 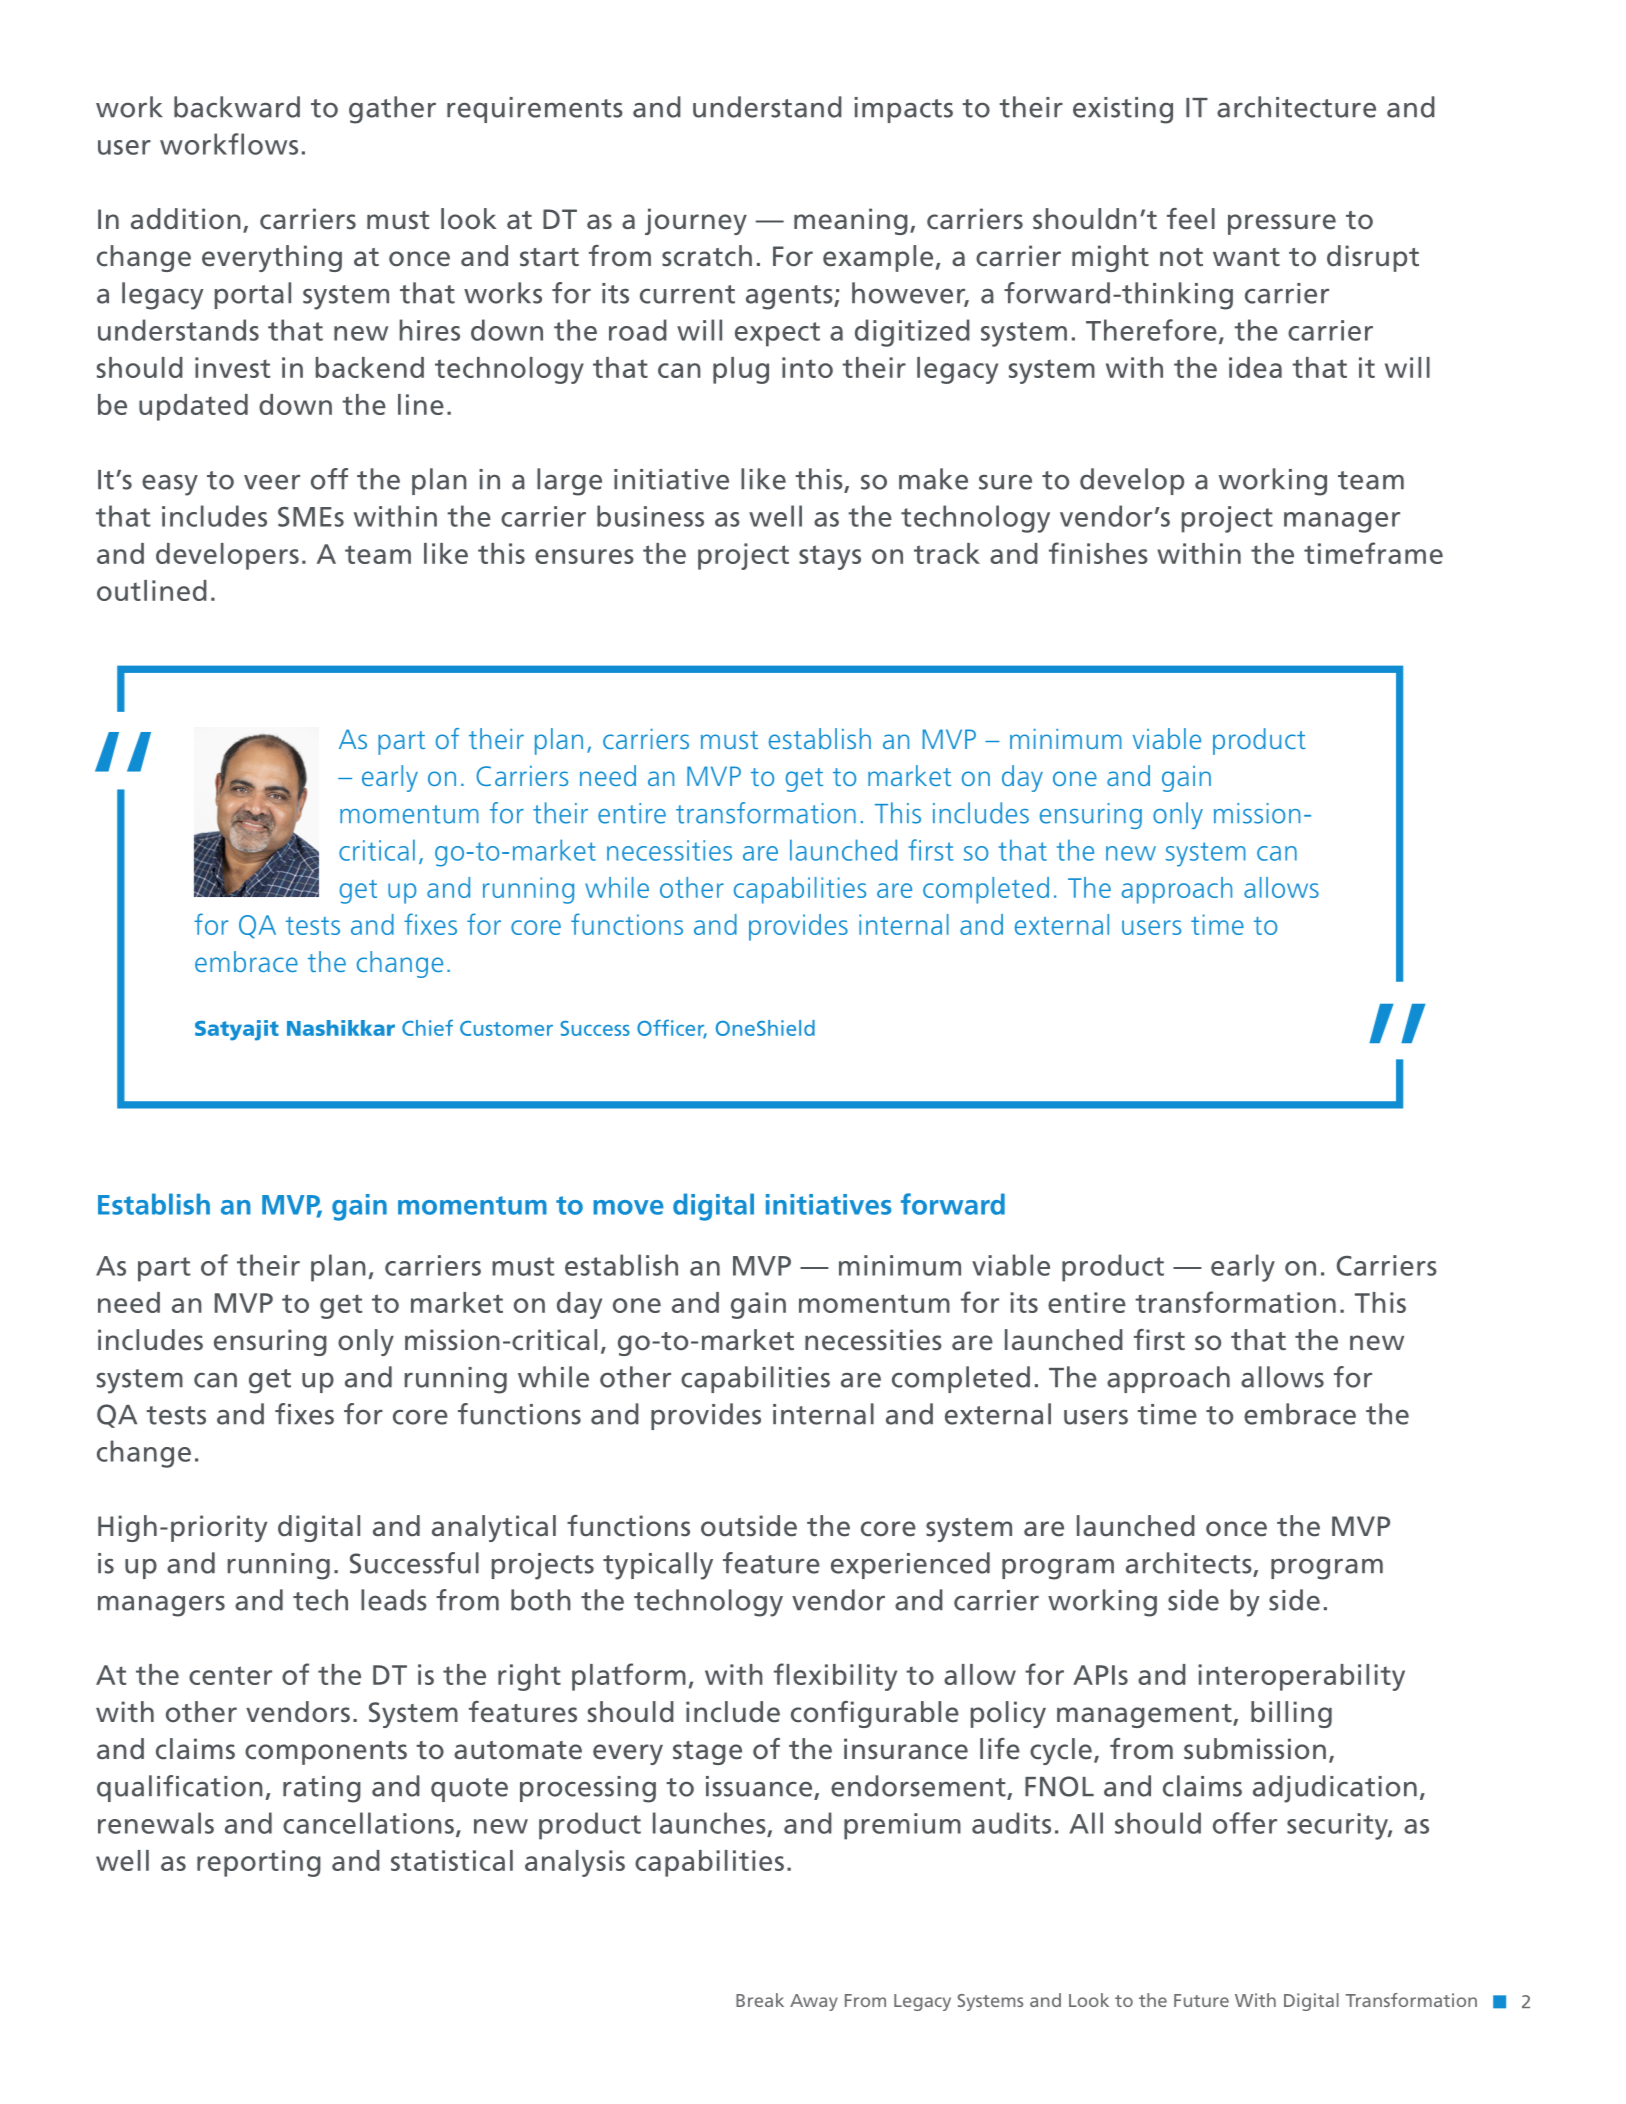 What do you see at coordinates (427, 1027) in the page?
I see `Chief` at bounding box center [427, 1027].
